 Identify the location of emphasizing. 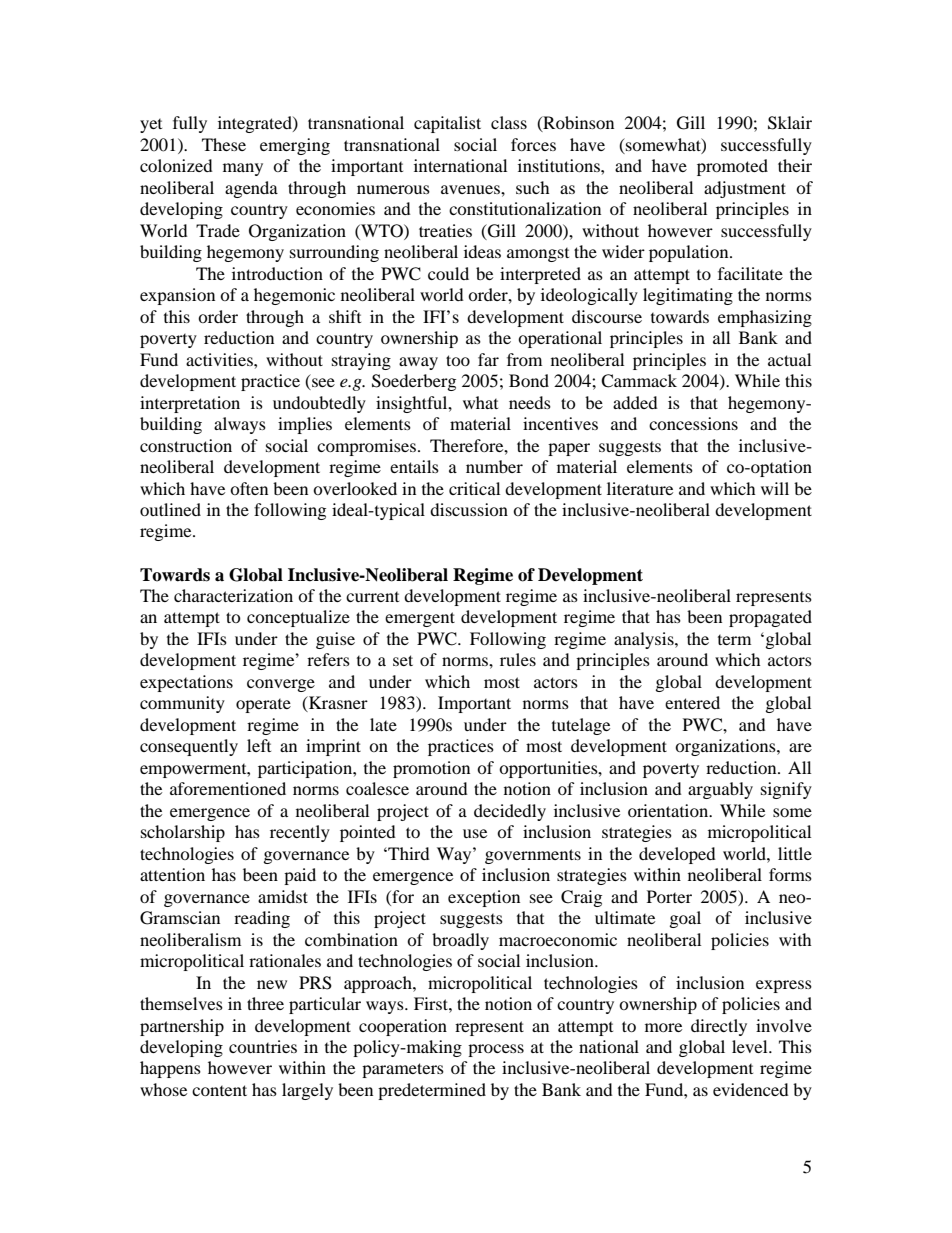
(765, 318).
